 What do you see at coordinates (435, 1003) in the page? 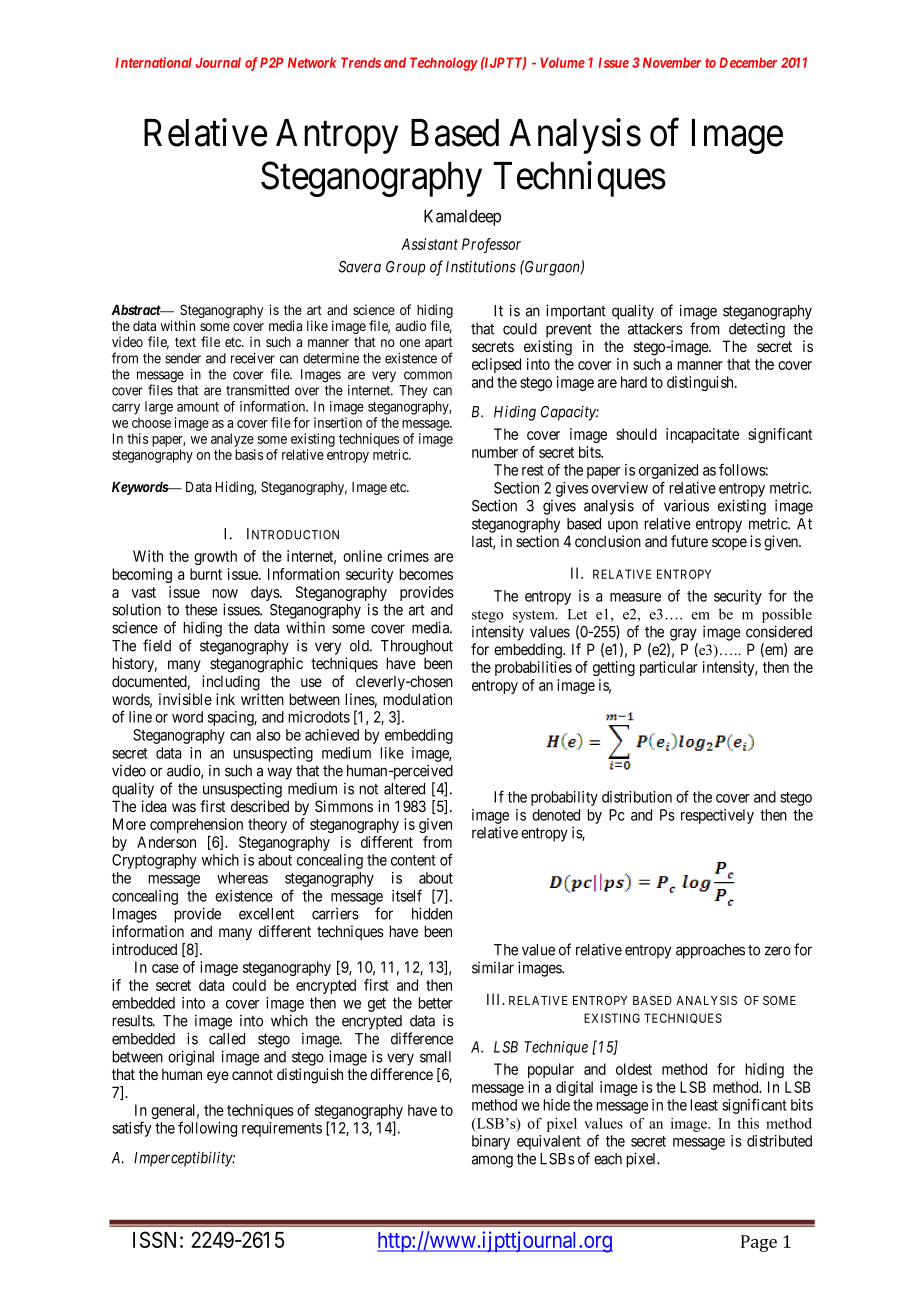
I see `better` at bounding box center [435, 1003].
